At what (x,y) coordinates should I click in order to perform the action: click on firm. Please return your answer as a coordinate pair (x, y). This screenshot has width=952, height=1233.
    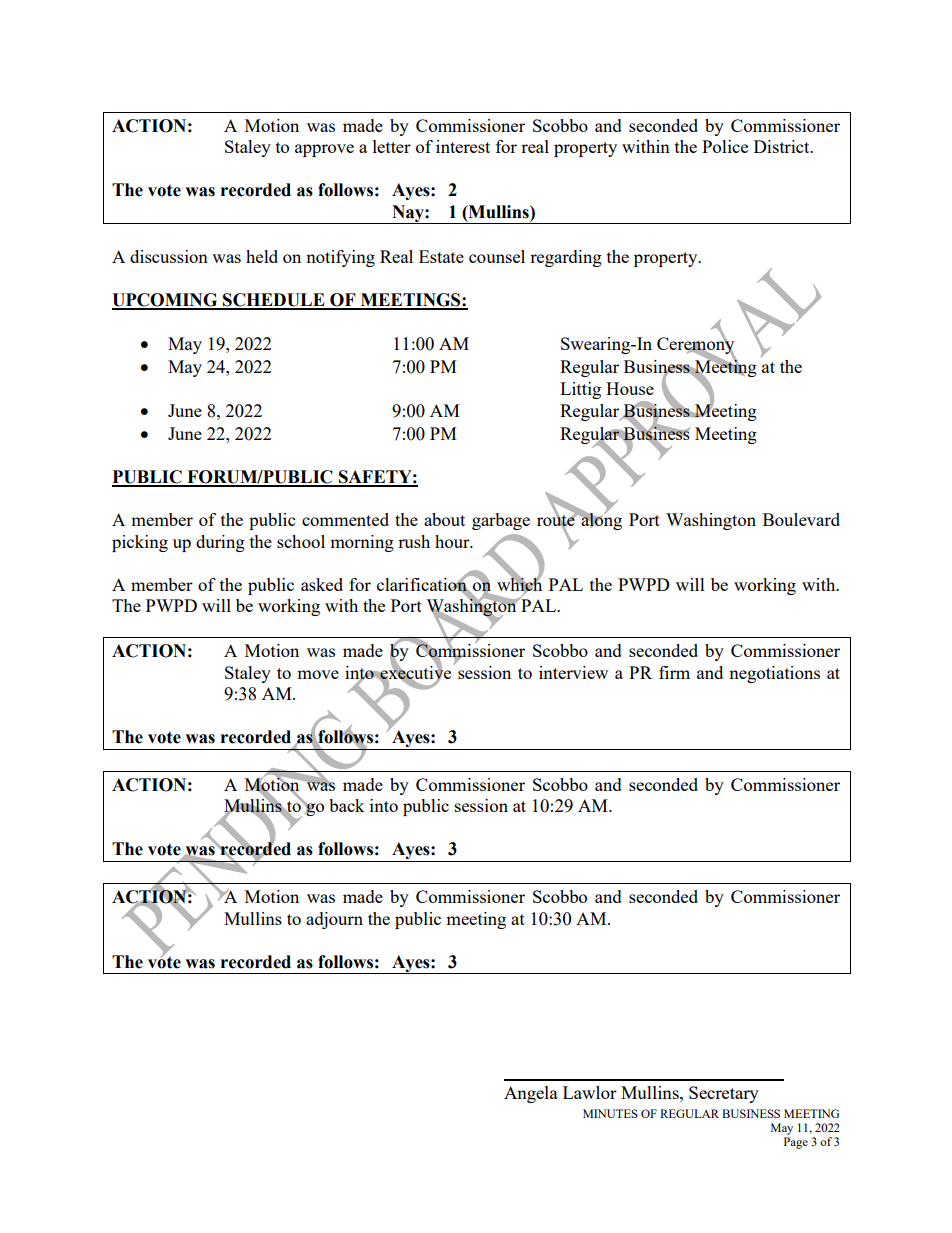
    Looking at the image, I should click on (674, 672).
